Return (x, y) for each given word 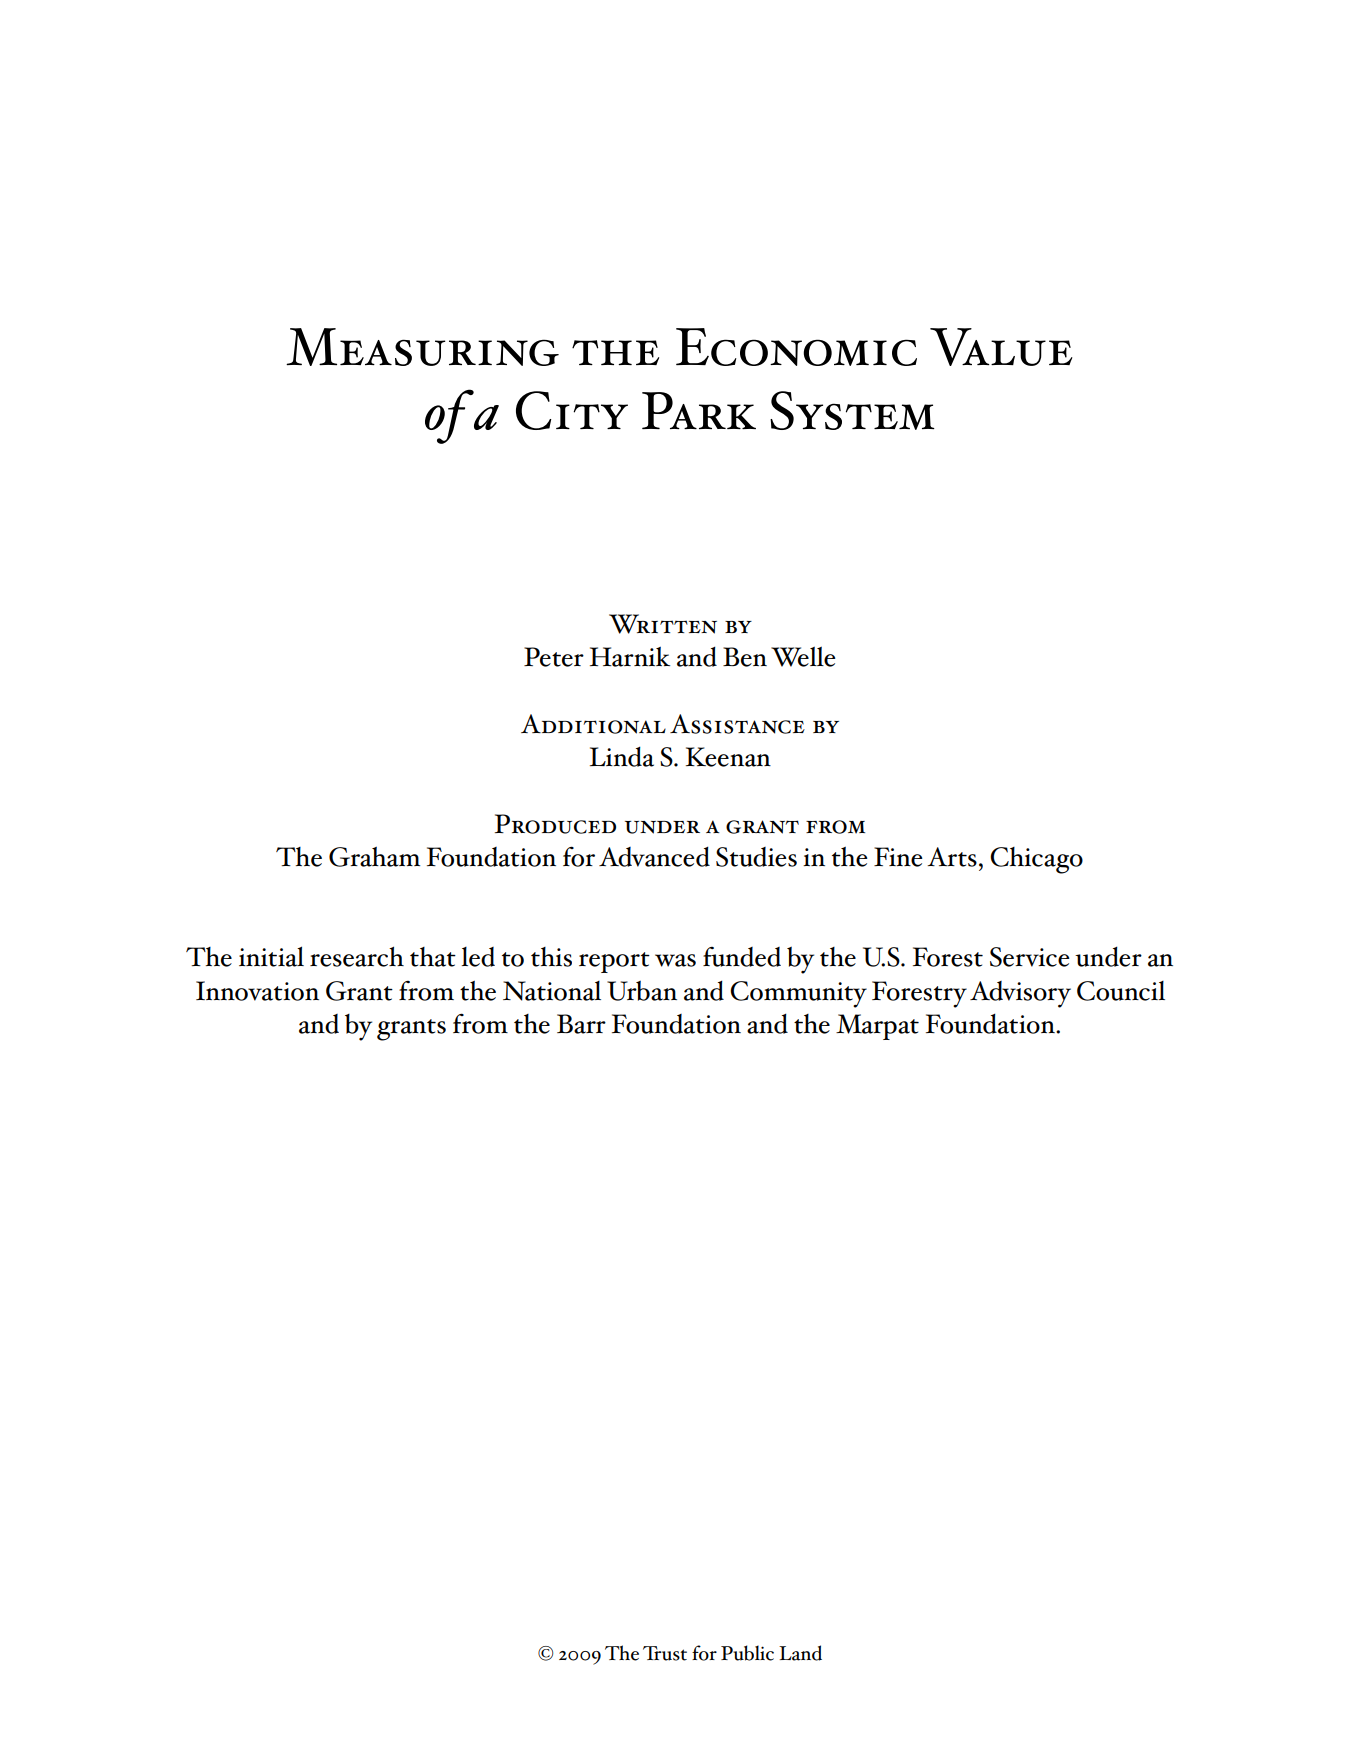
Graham (374, 857)
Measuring (422, 347)
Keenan (728, 757)
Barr (581, 1024)
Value (1001, 347)
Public (747, 1653)
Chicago (1036, 860)
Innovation (257, 991)
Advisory (1020, 994)
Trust (665, 1653)
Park (699, 410)
